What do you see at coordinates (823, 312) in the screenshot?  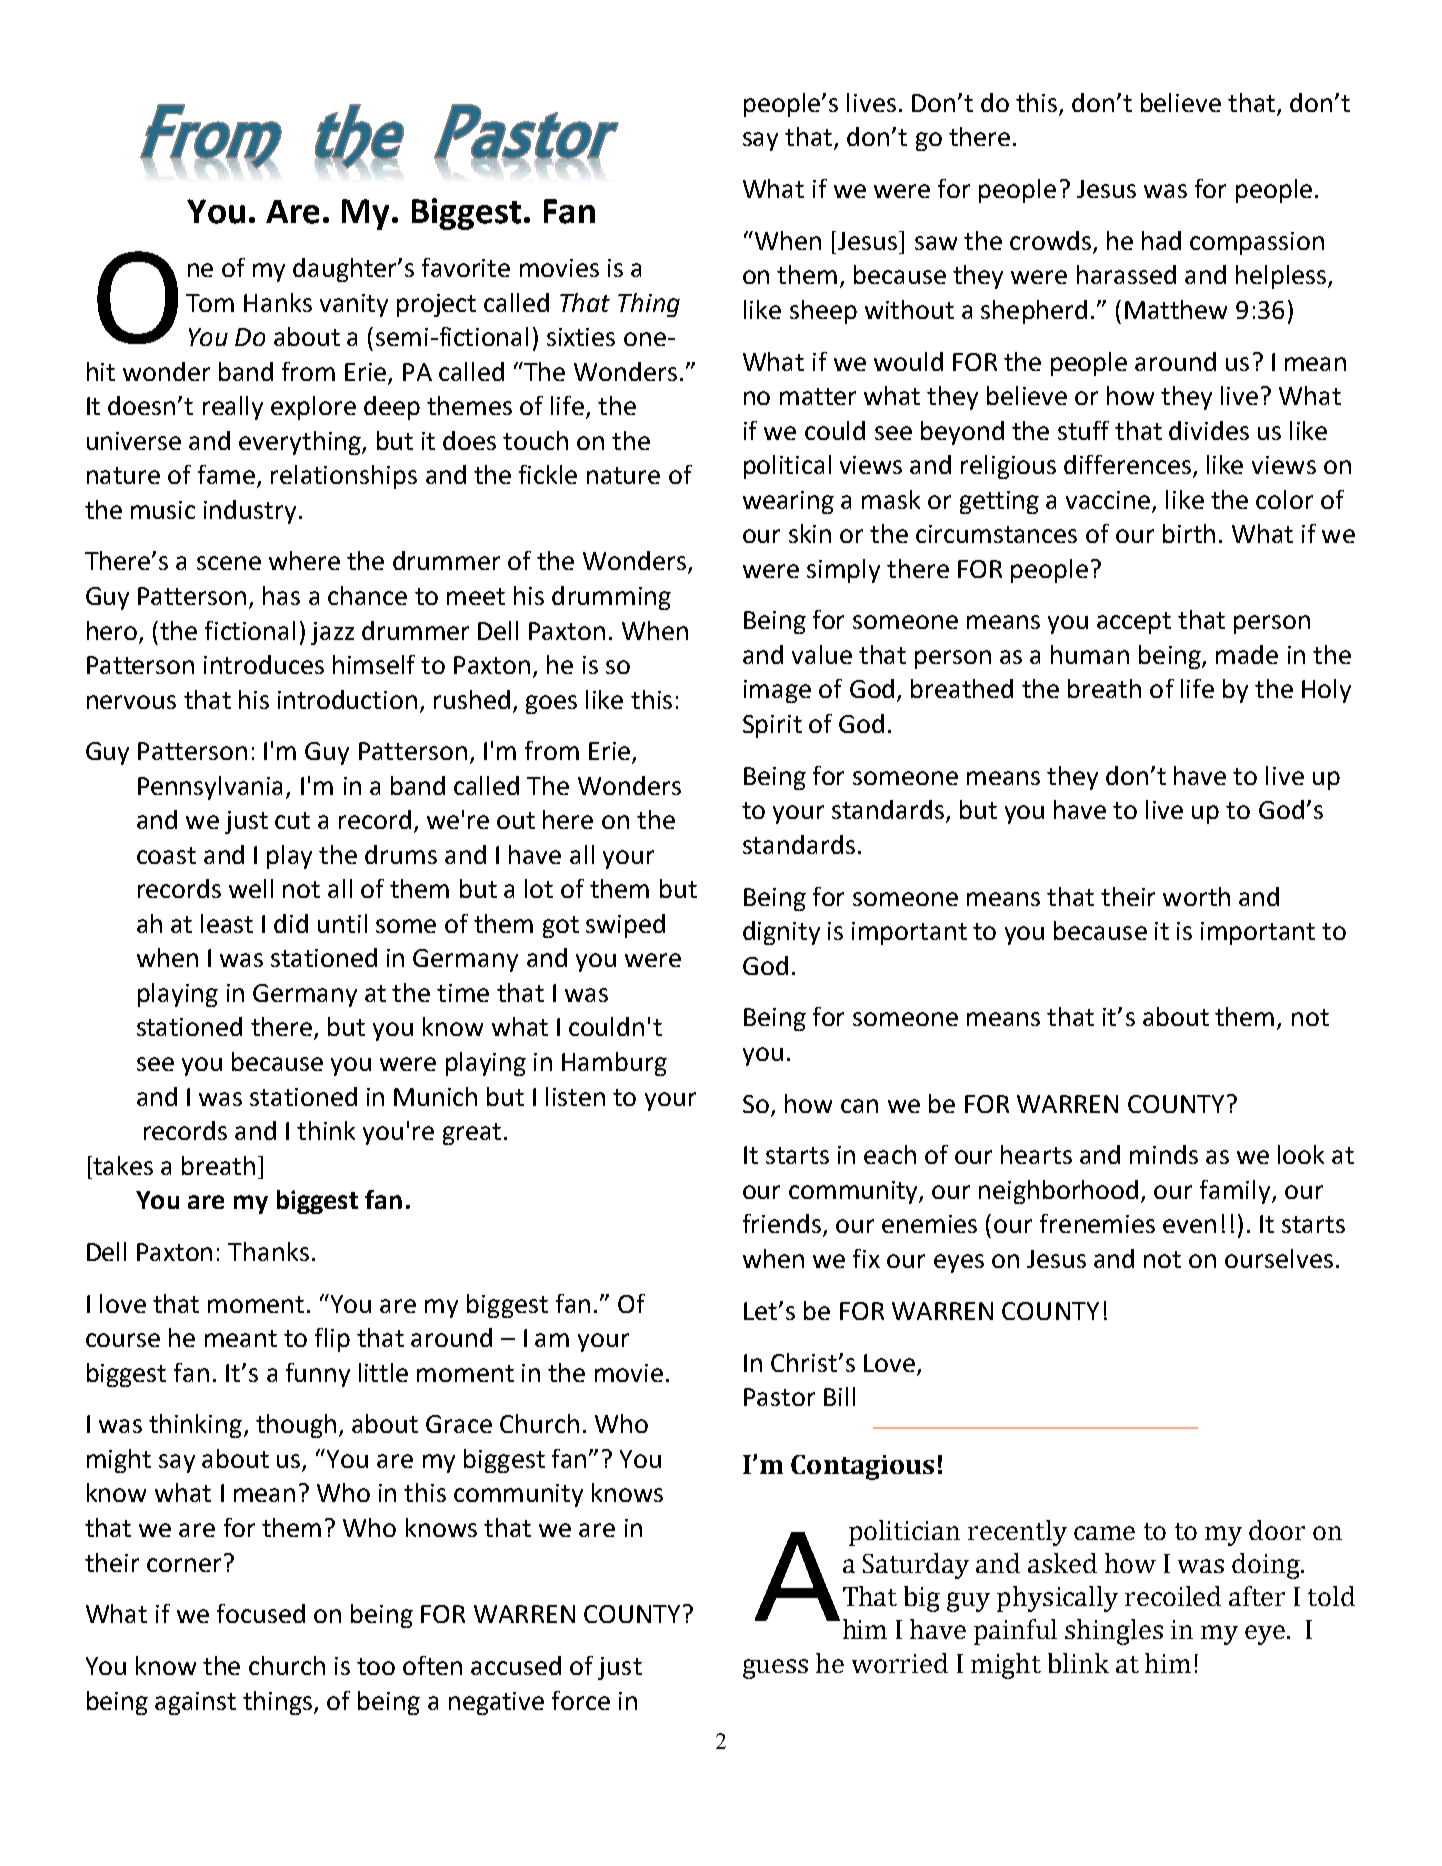 I see `sheep` at bounding box center [823, 312].
